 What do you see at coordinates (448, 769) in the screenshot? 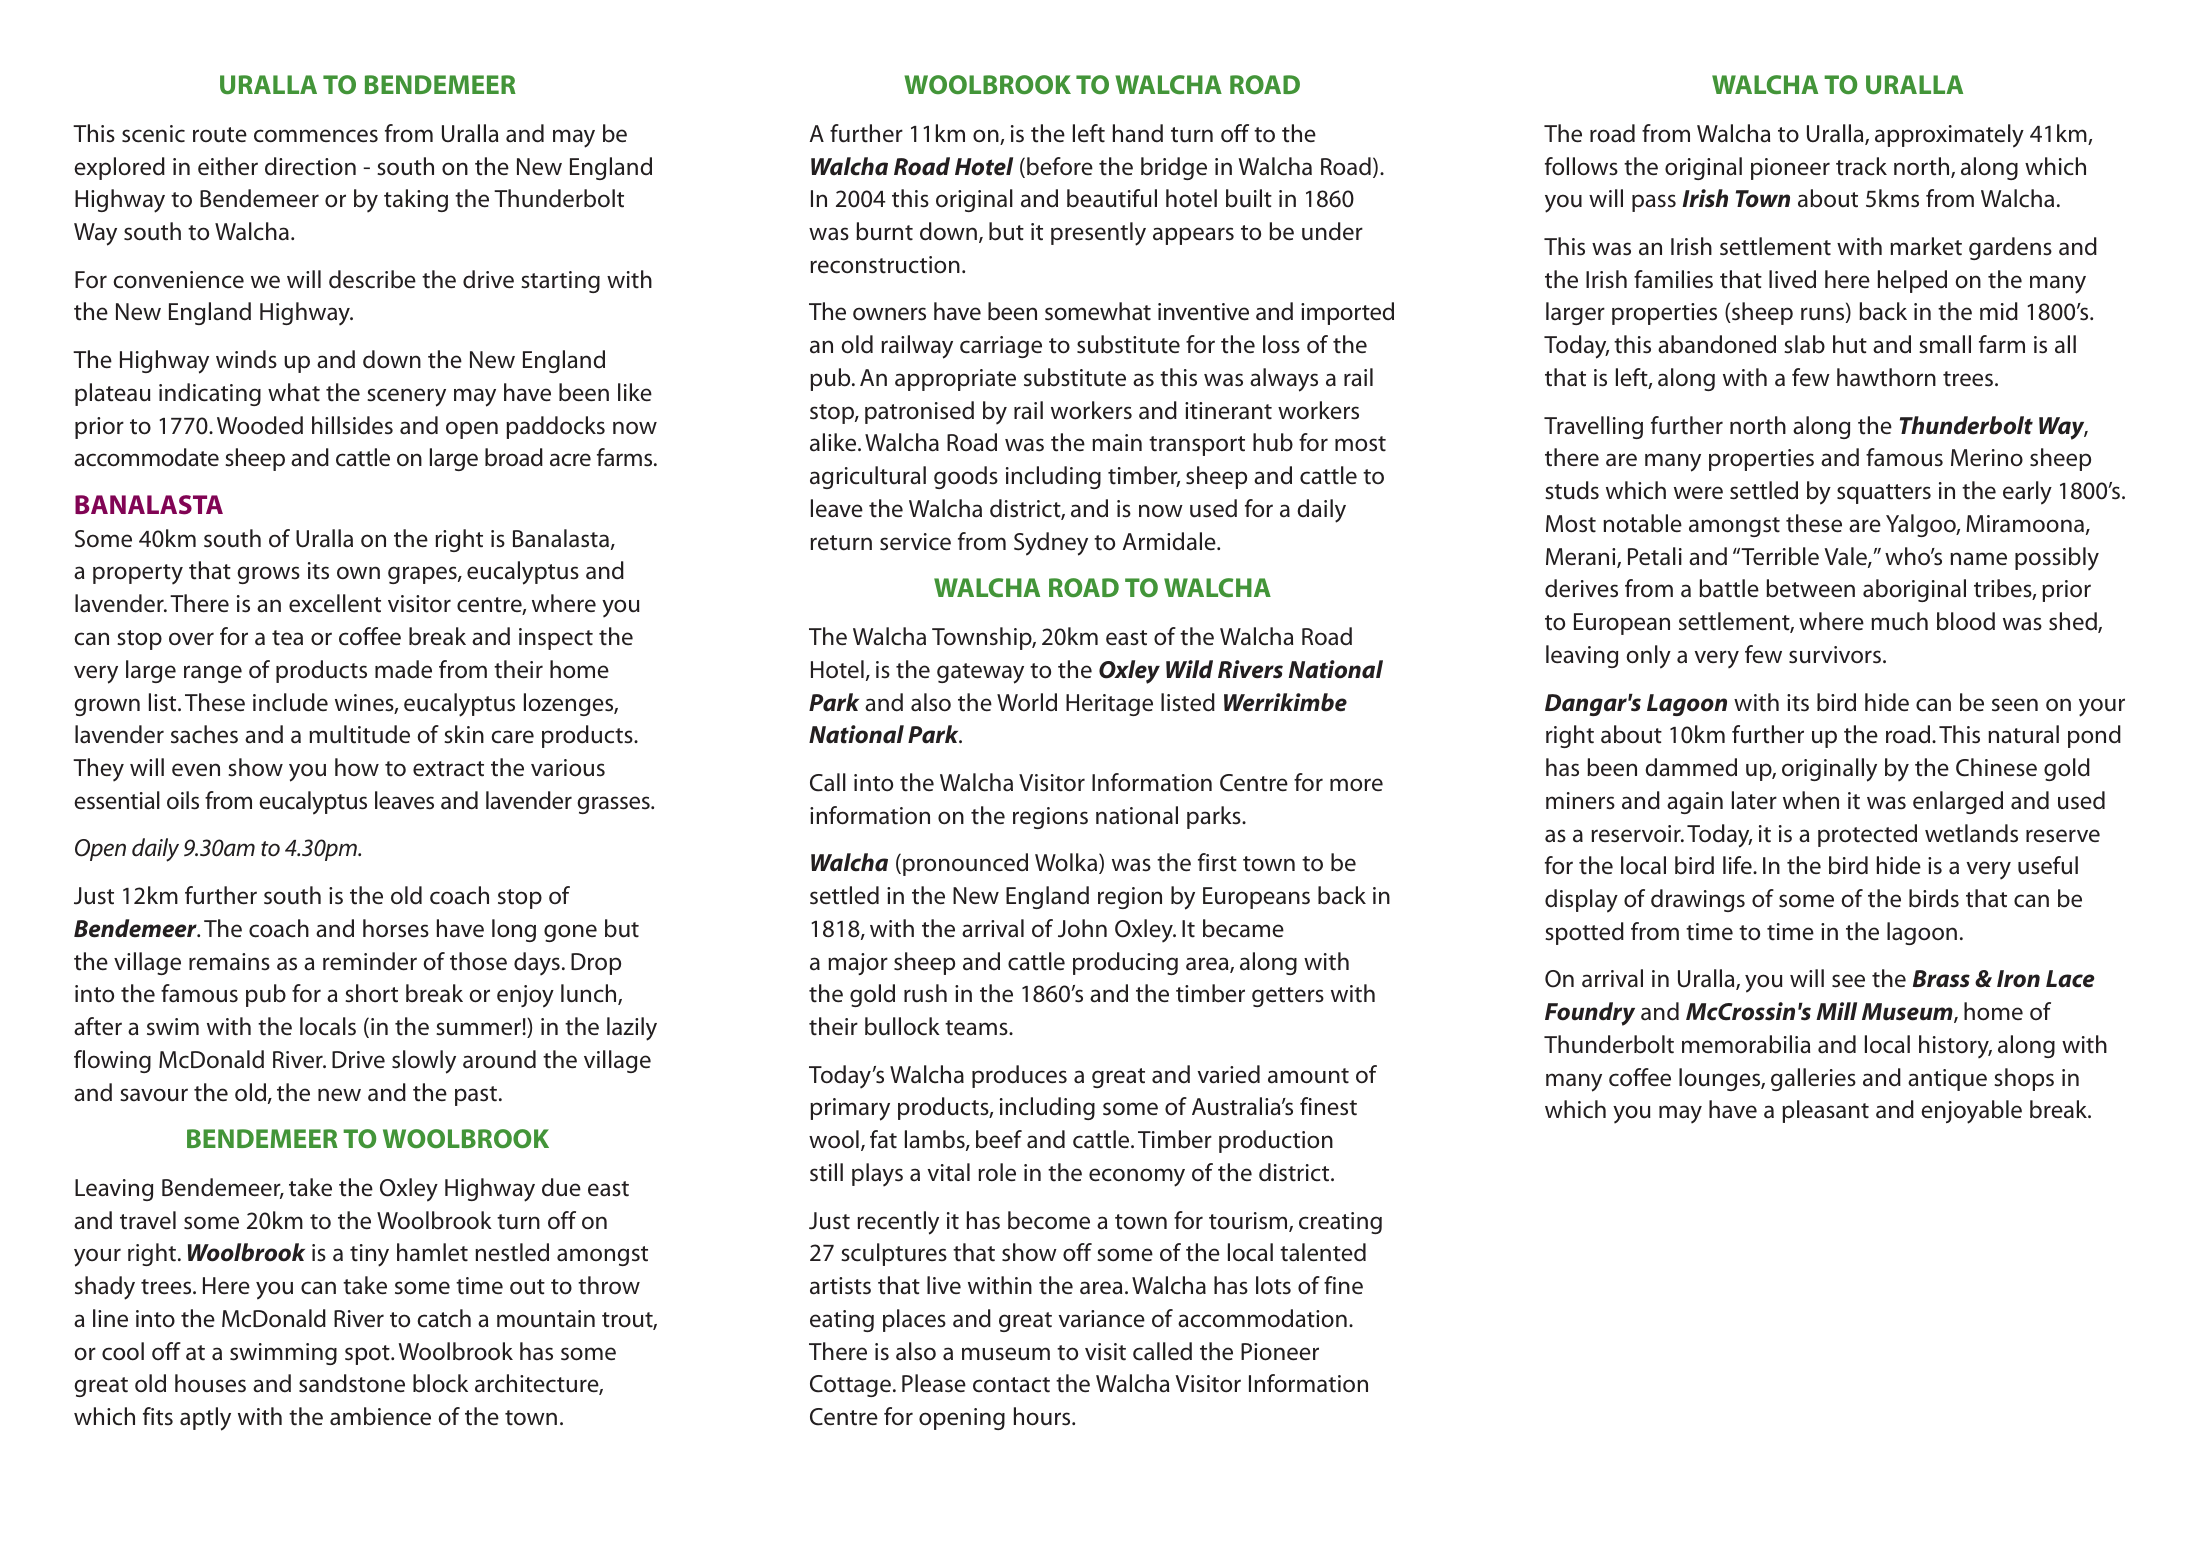
I see `extract` at bounding box center [448, 769].
